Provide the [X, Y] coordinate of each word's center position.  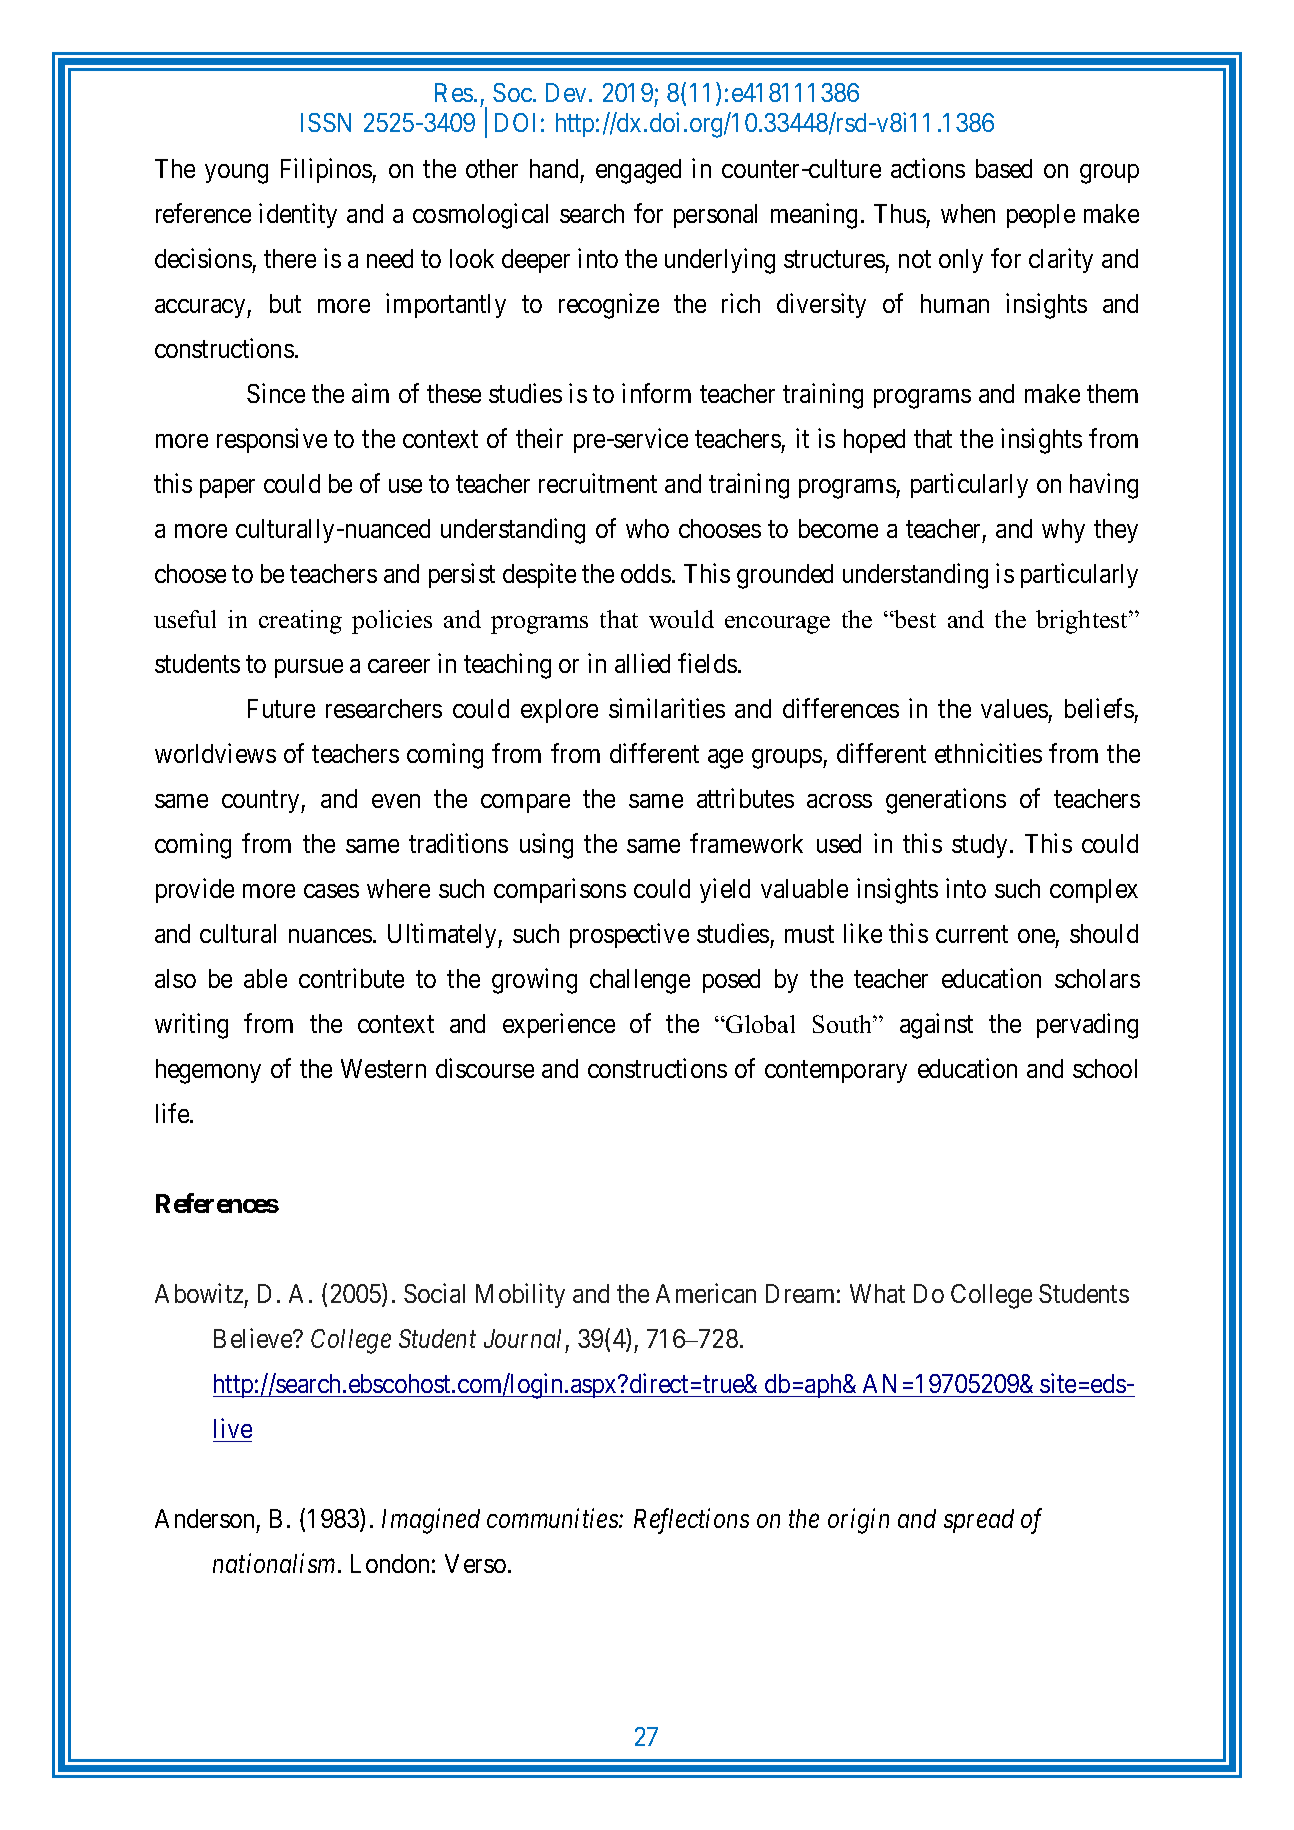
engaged [638, 171]
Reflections [691, 1521]
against [936, 1026]
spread [979, 1521]
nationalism [274, 1563]
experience [559, 1025]
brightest [1083, 622]
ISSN [326, 122]
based [1004, 168]
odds [646, 573]
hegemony [208, 1071]
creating [300, 622]
